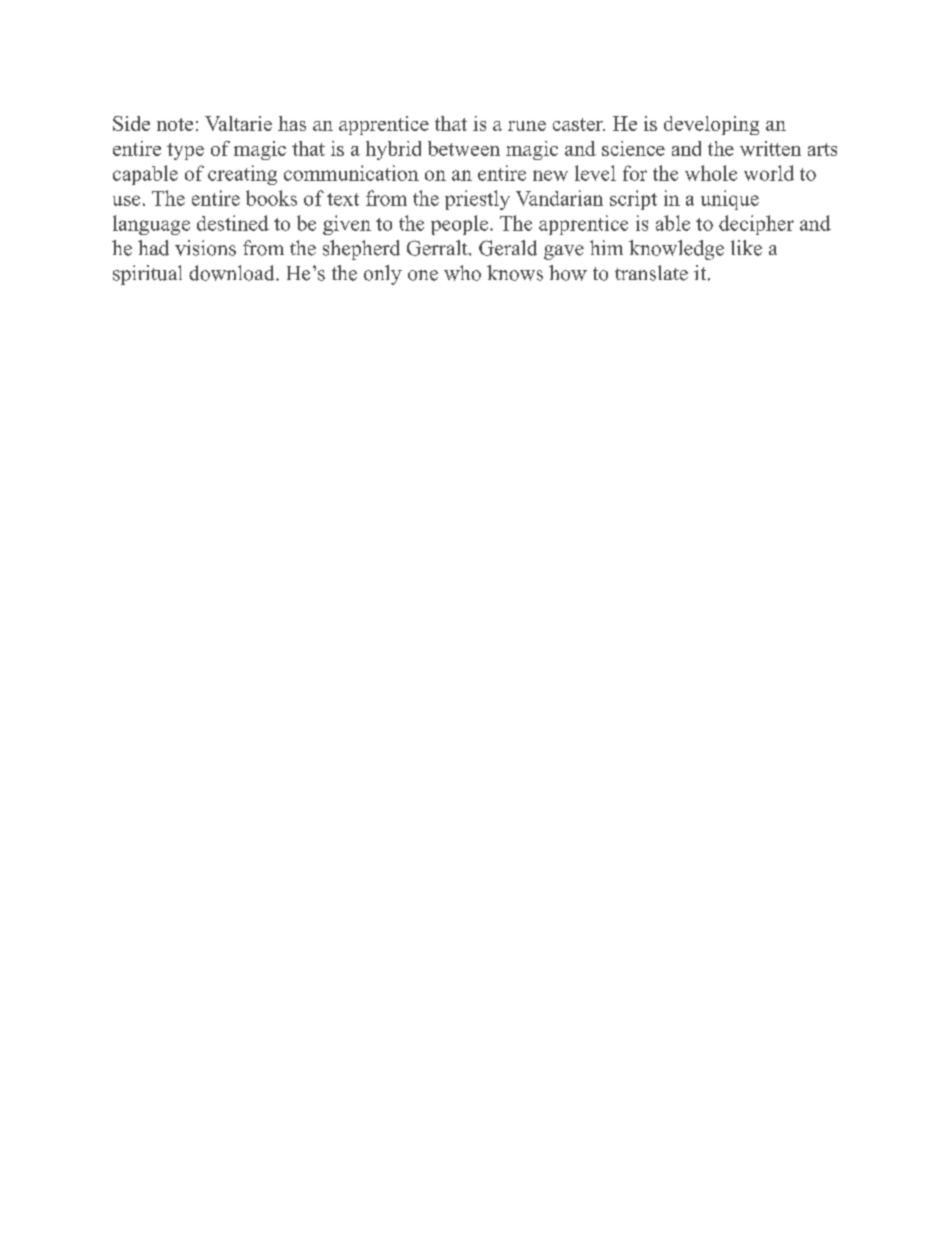 The height and width of the screenshot is (1233, 952). Describe the element at coordinates (233, 273) in the screenshot. I see `download` at that location.
